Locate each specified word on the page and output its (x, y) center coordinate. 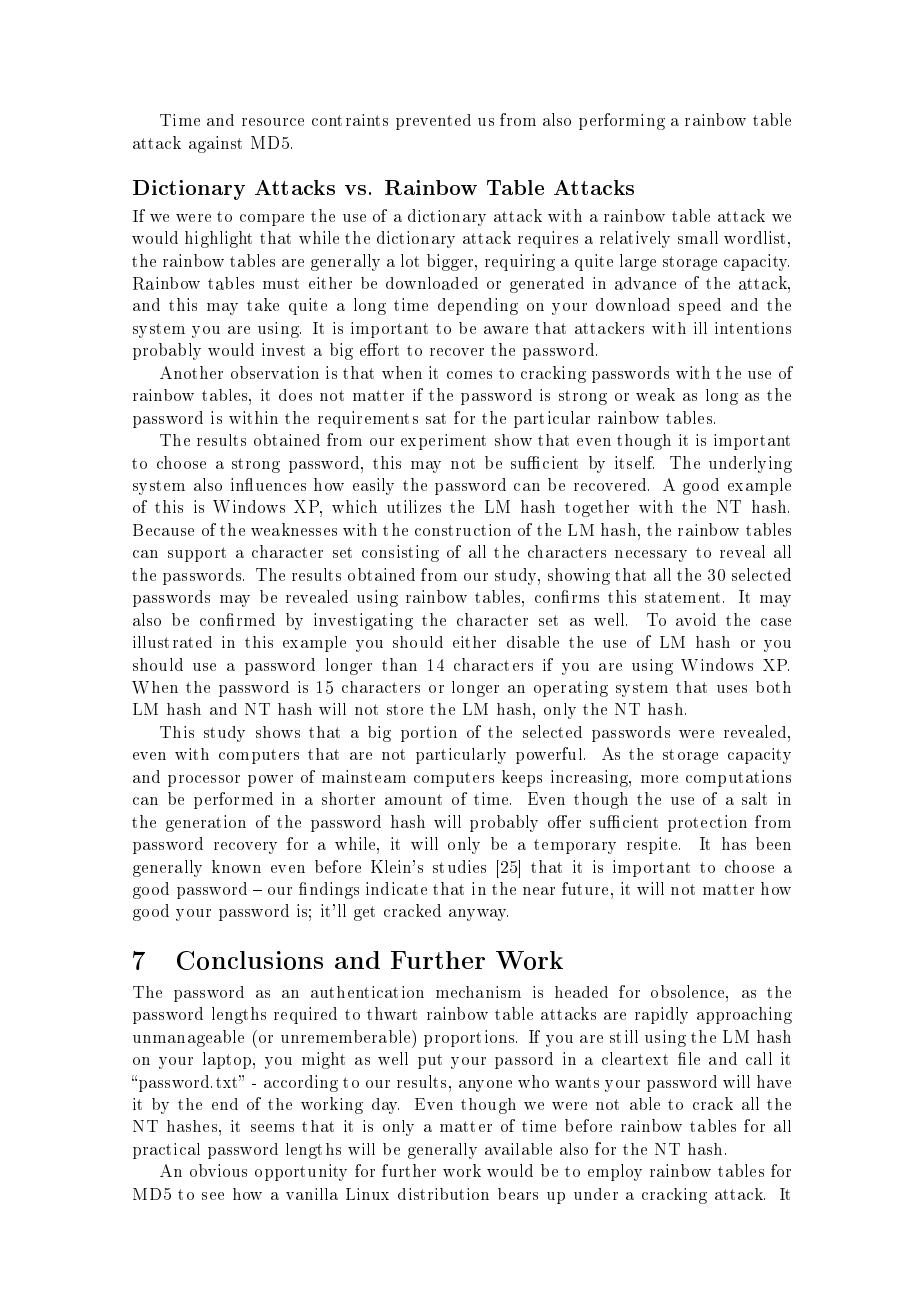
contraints (350, 120)
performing (622, 121)
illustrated (172, 642)
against (215, 144)
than (399, 664)
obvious (218, 1170)
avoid (696, 619)
